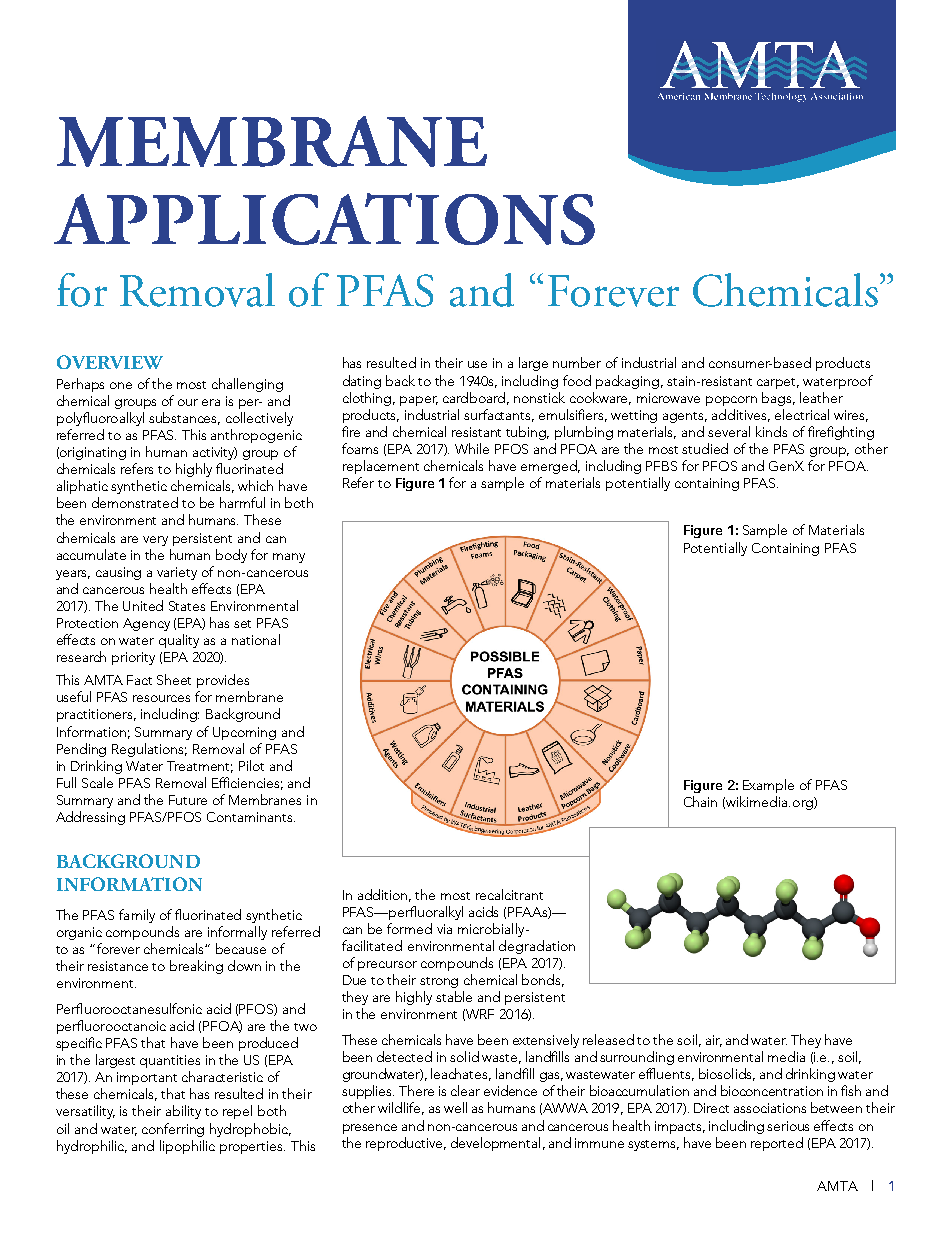 Image resolution: width=952 pixels, height=1233 pixels. Describe the element at coordinates (768, 786) in the document. I see `Example` at that location.
